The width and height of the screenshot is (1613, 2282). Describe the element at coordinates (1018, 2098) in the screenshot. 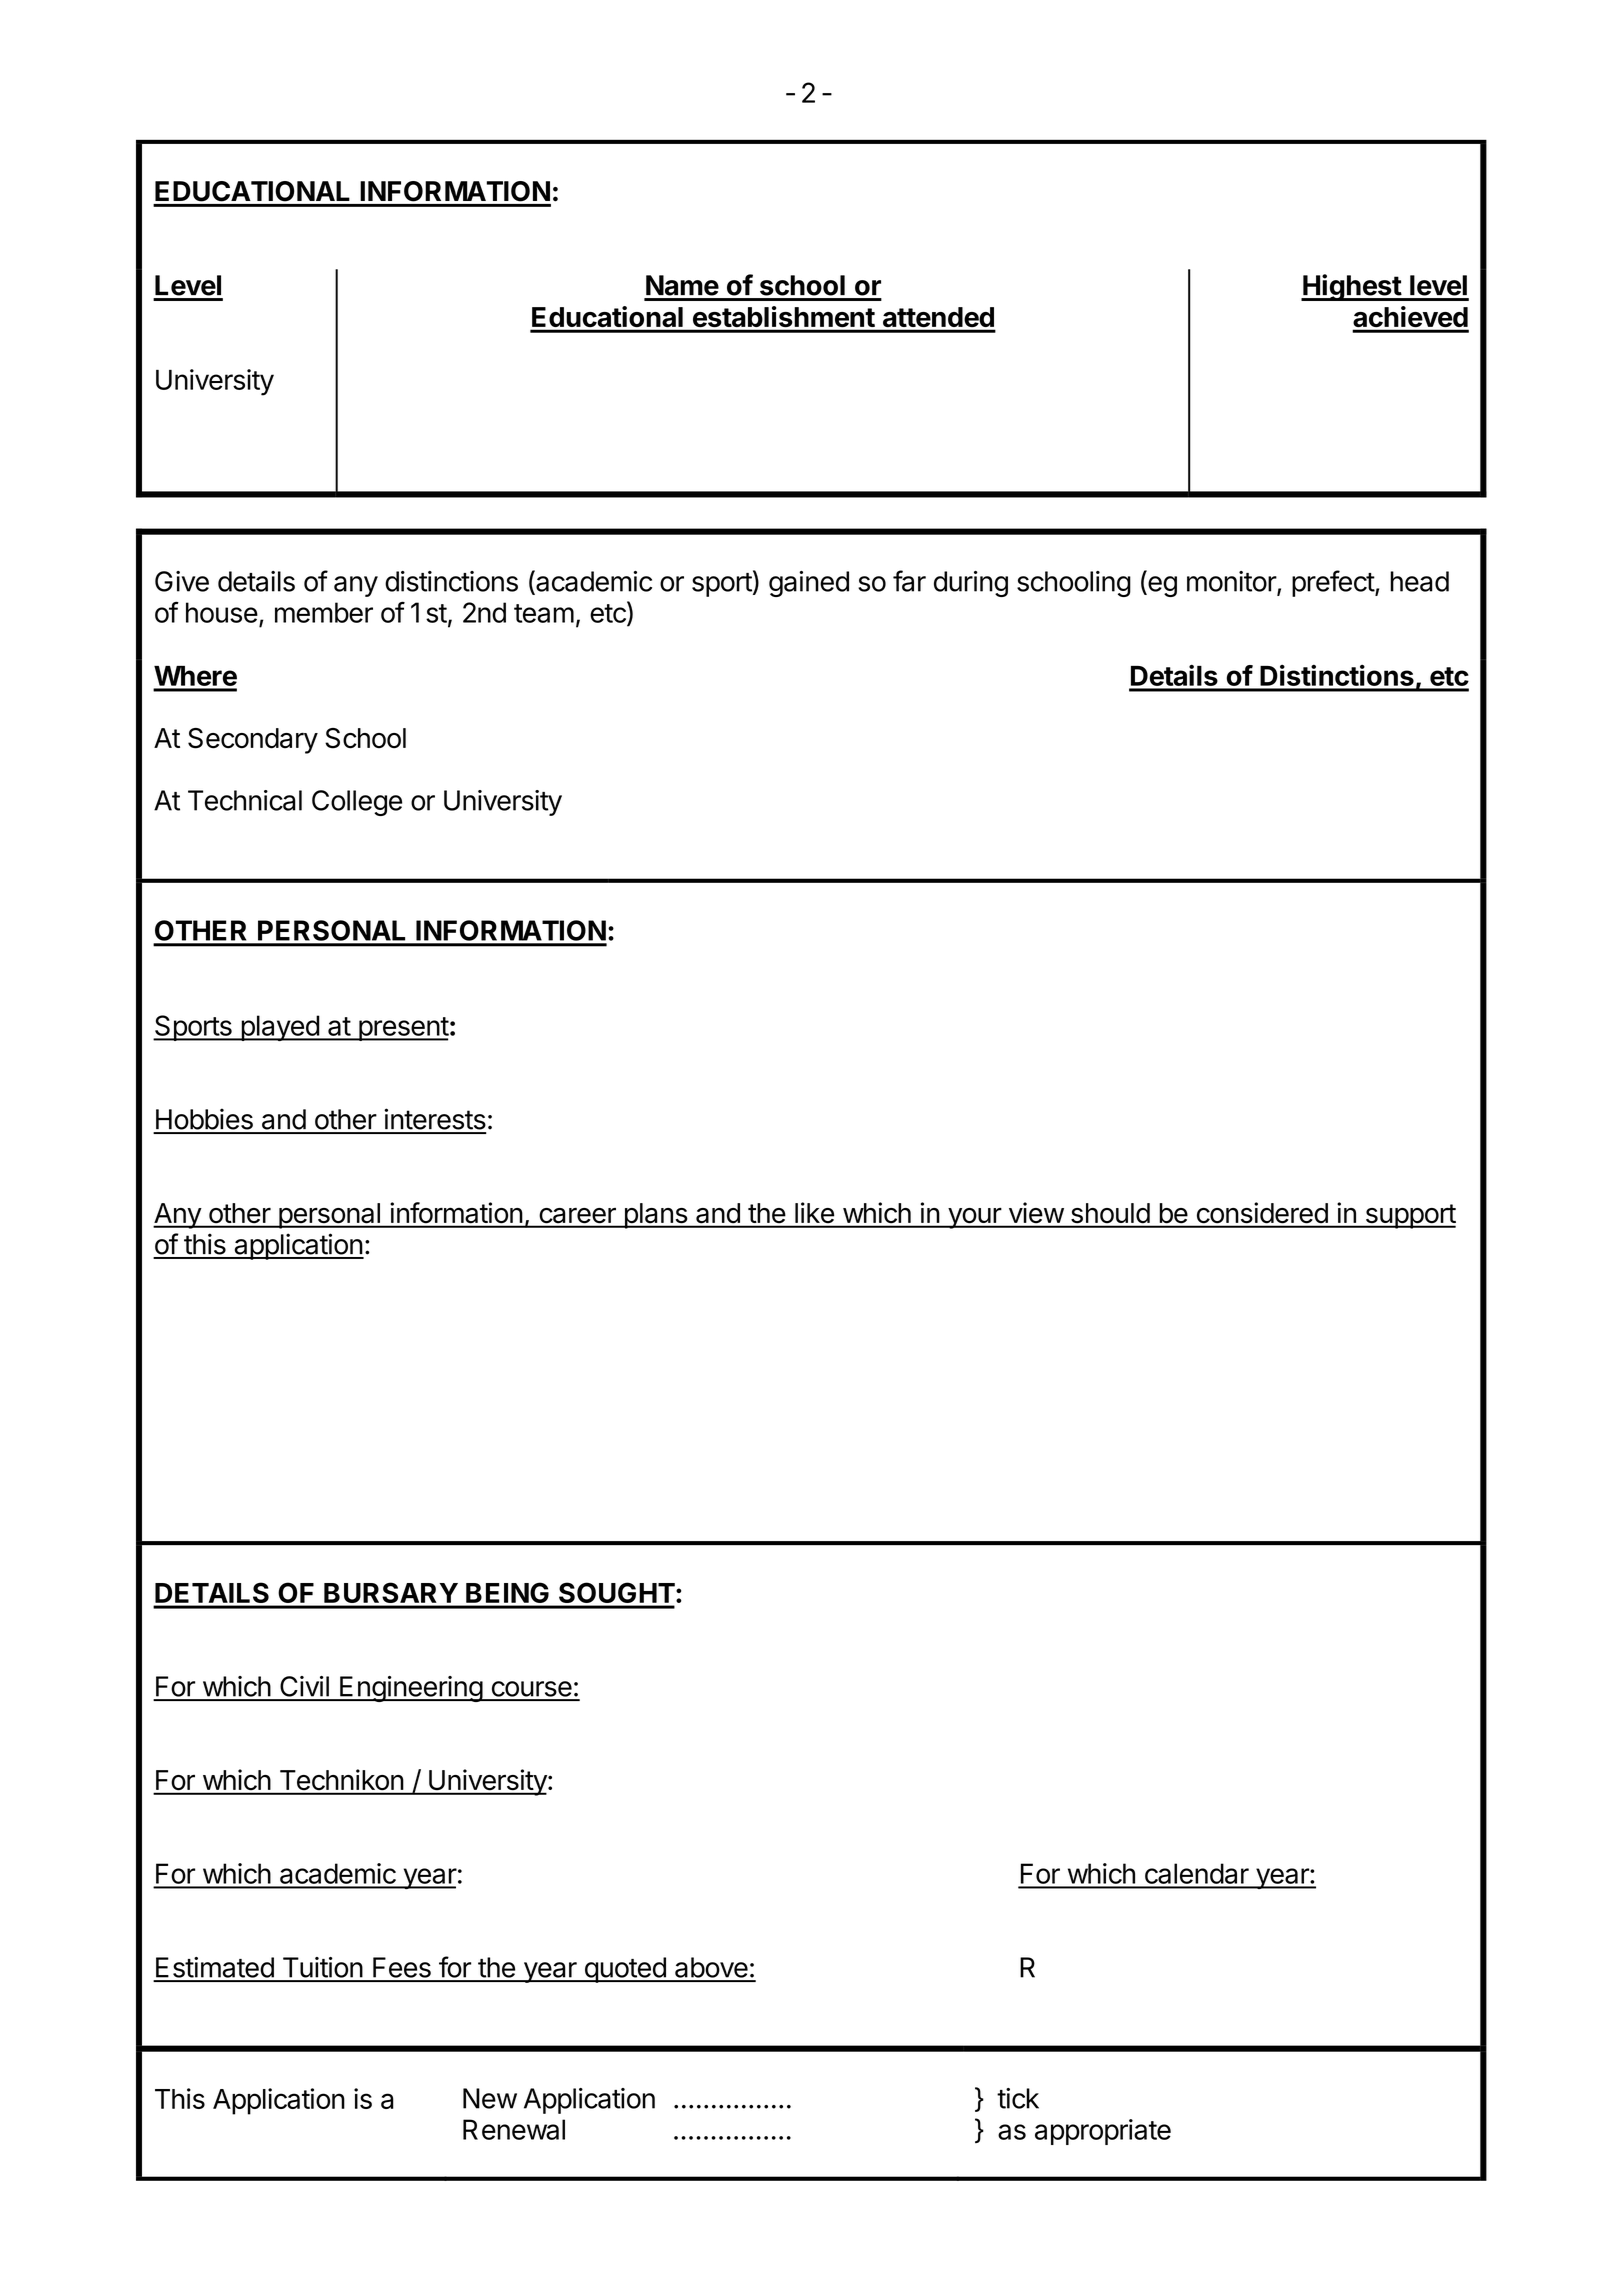

I see `tick` at that location.
